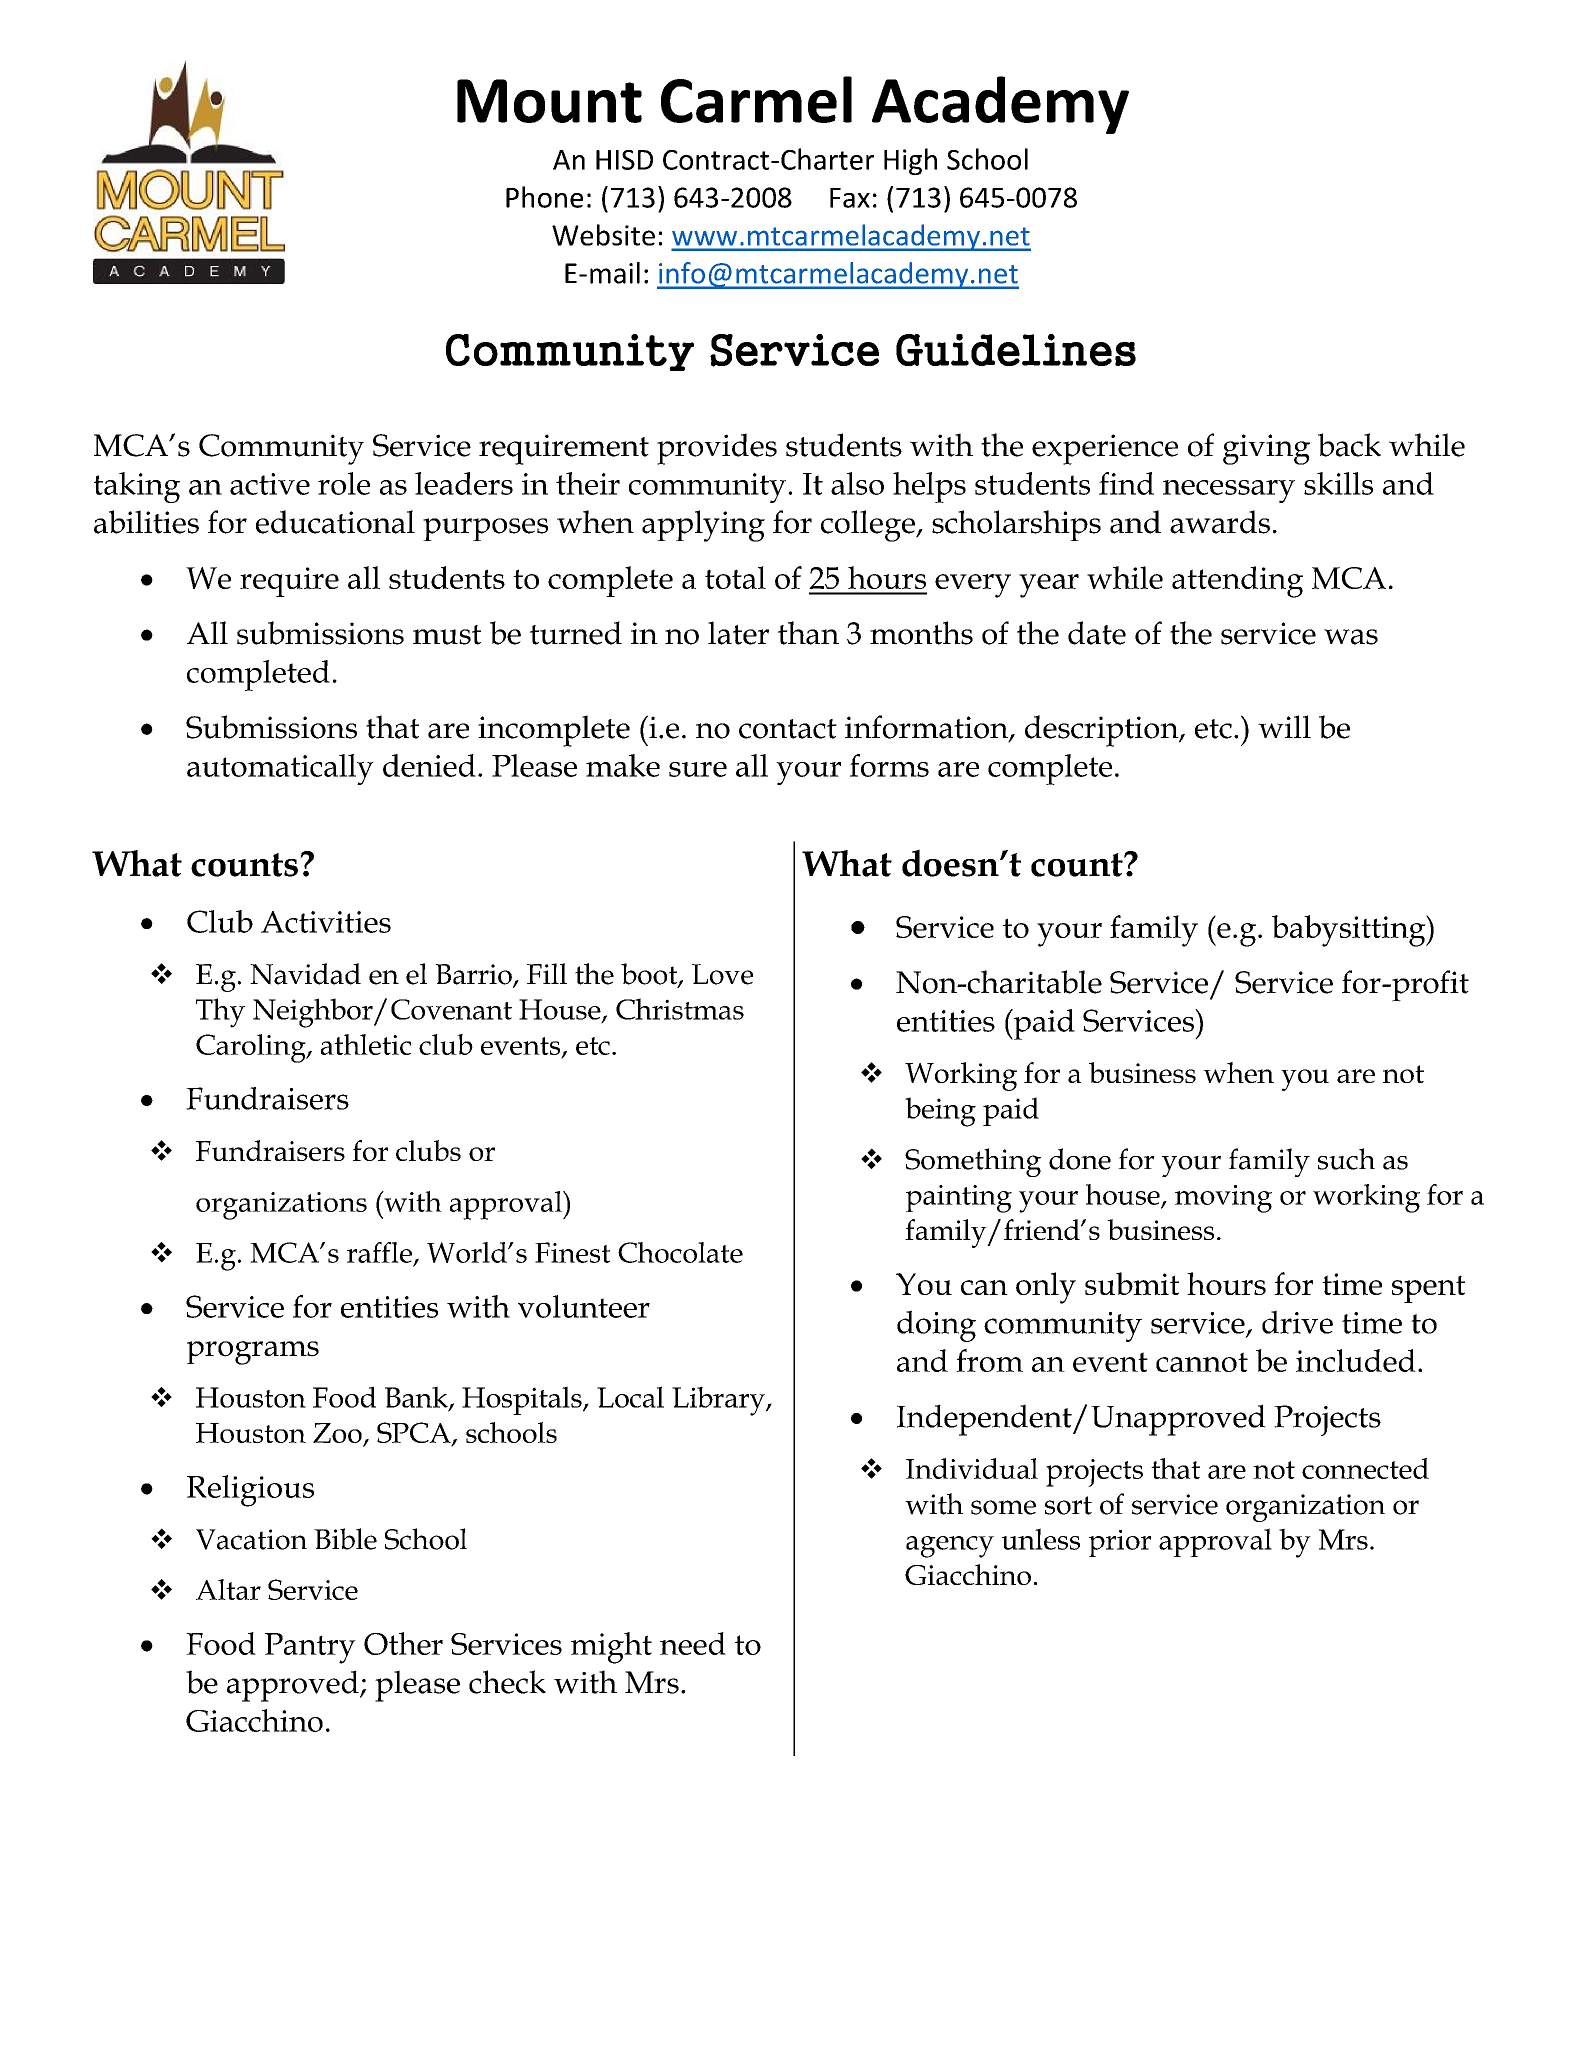 This document has height=2047, width=1582. What do you see at coordinates (335, 522) in the document?
I see `educational` at bounding box center [335, 522].
